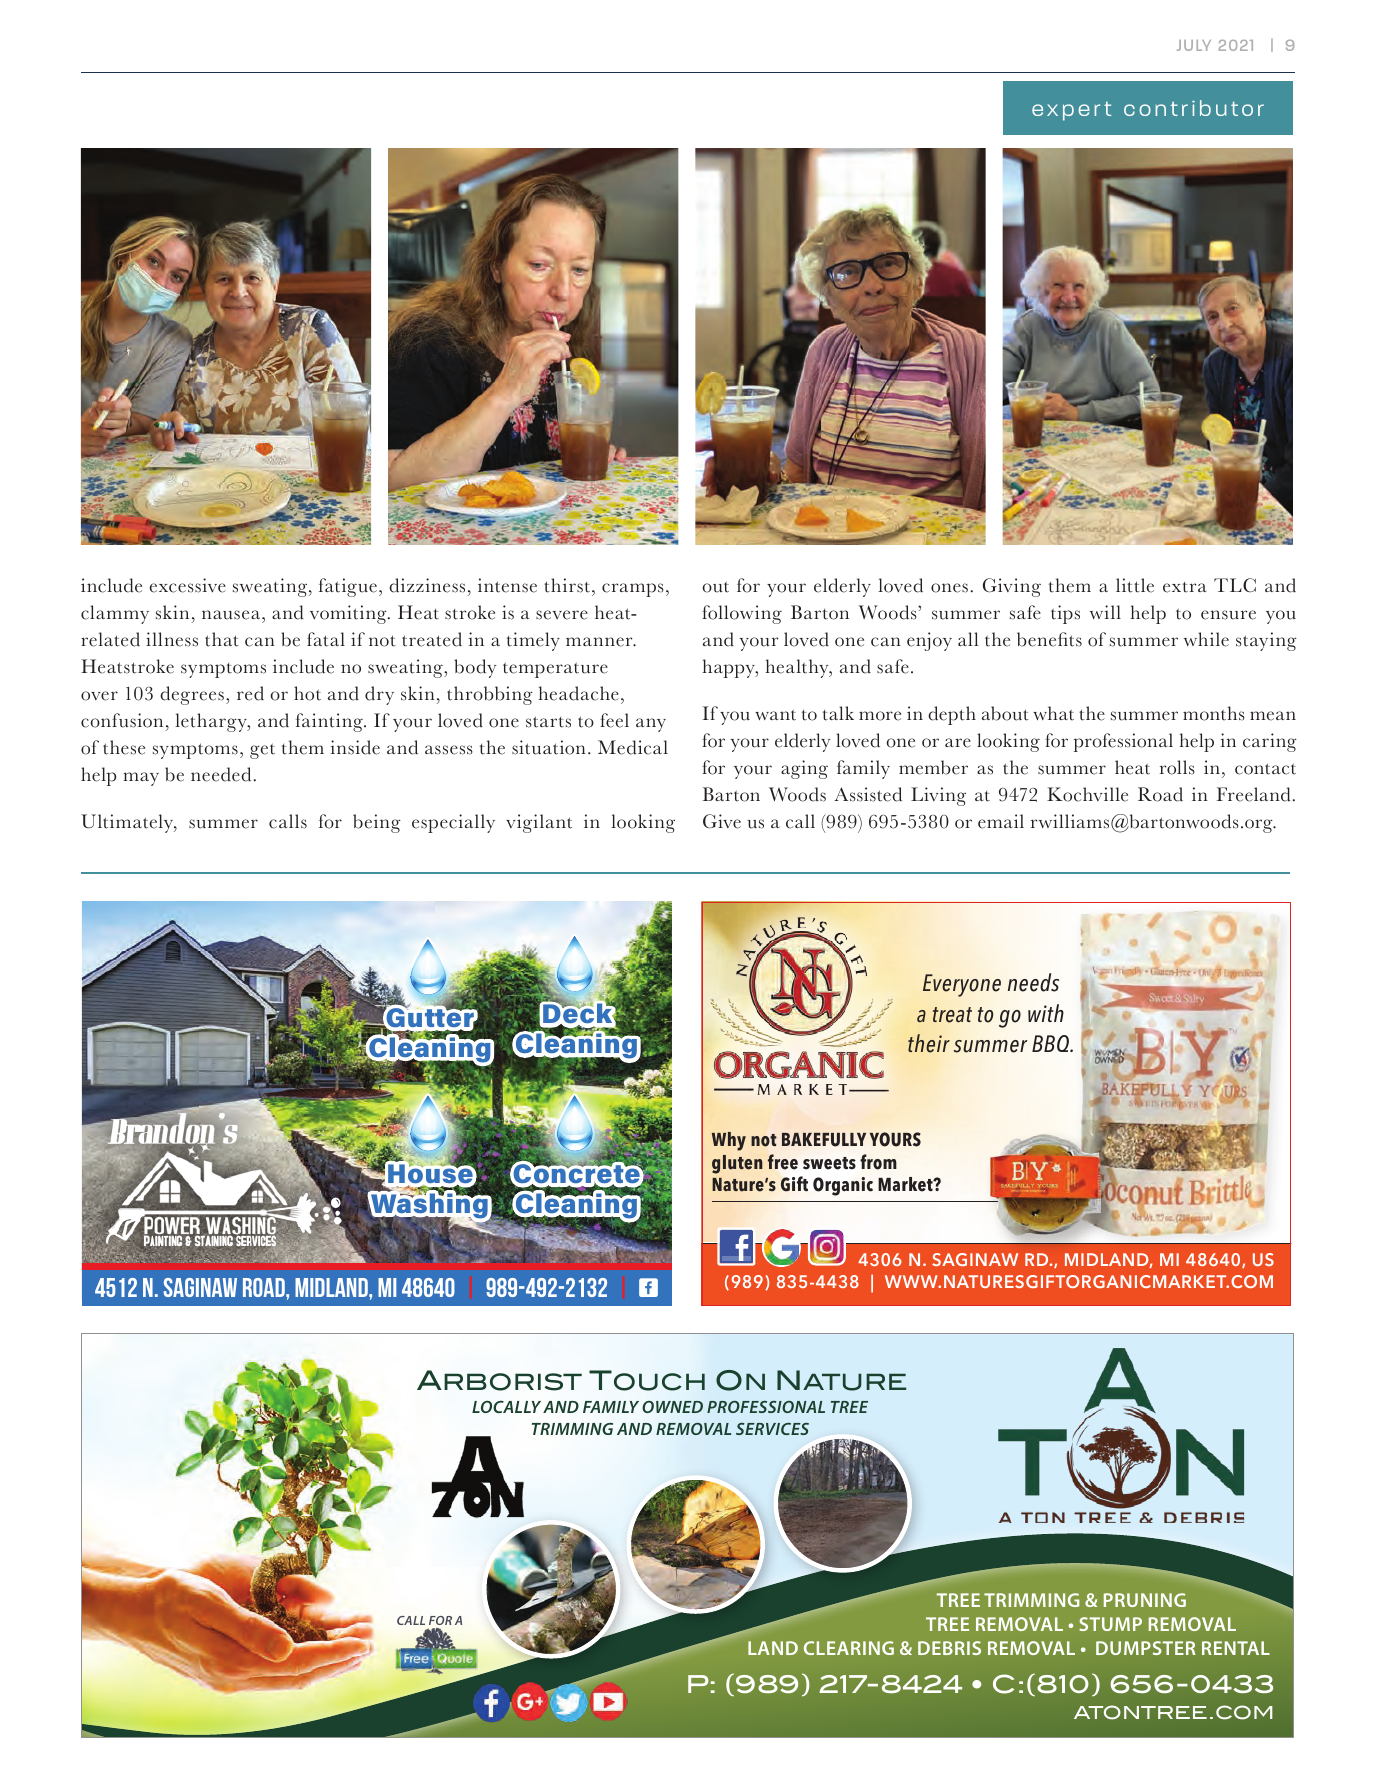  Describe the element at coordinates (222, 639) in the screenshot. I see `that` at that location.
